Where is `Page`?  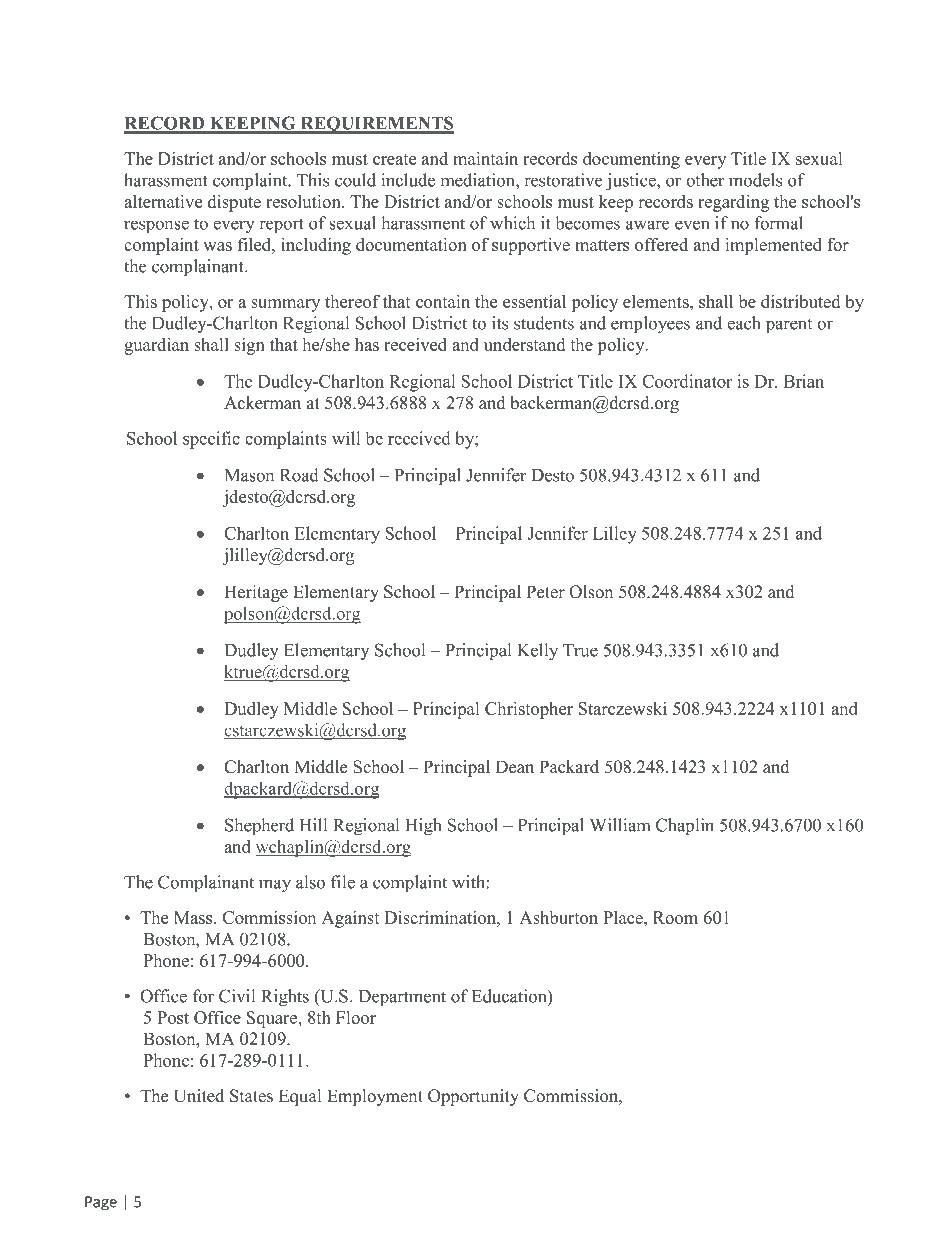 Page is located at coordinates (101, 1203).
